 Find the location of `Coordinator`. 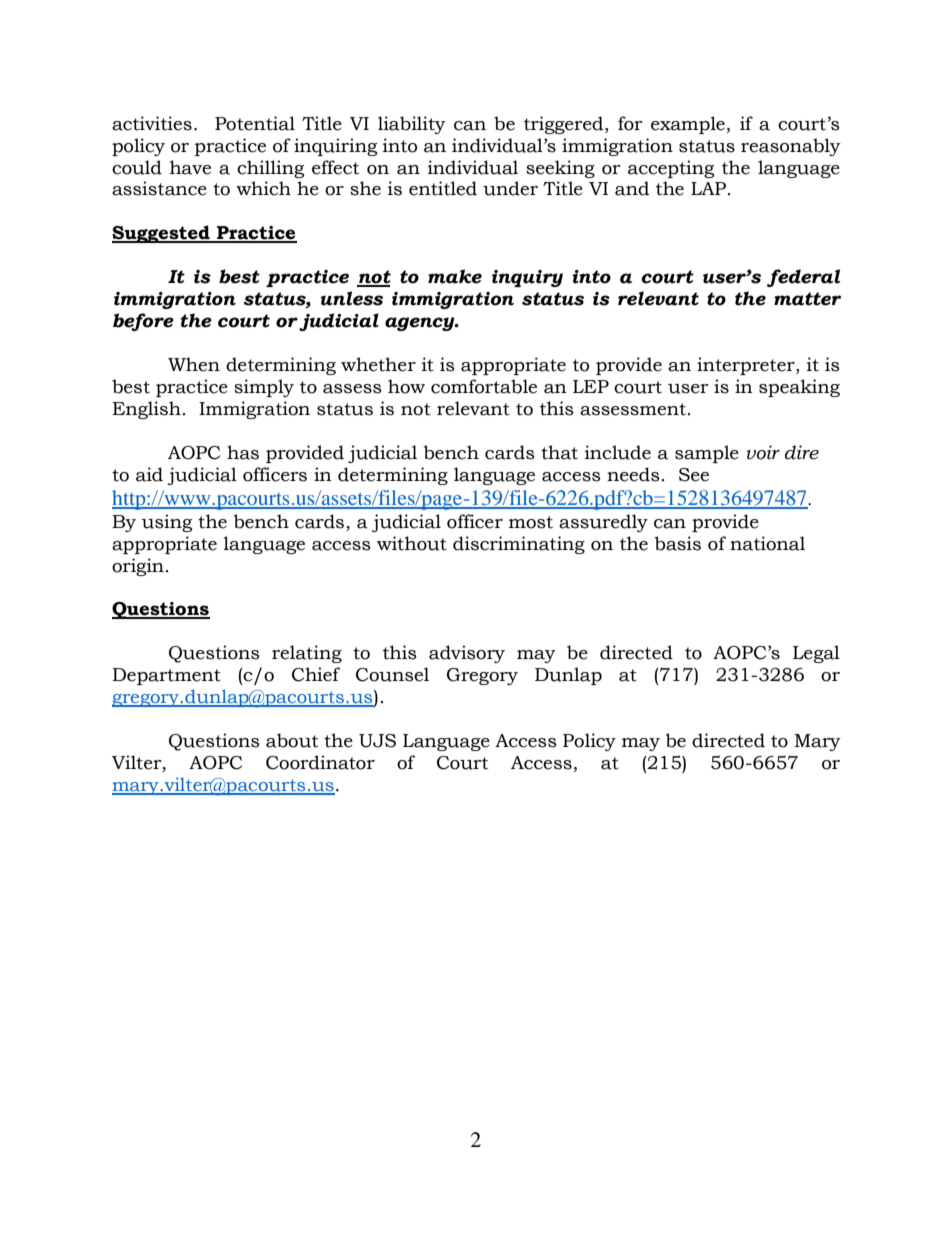

Coordinator is located at coordinates (320, 762).
